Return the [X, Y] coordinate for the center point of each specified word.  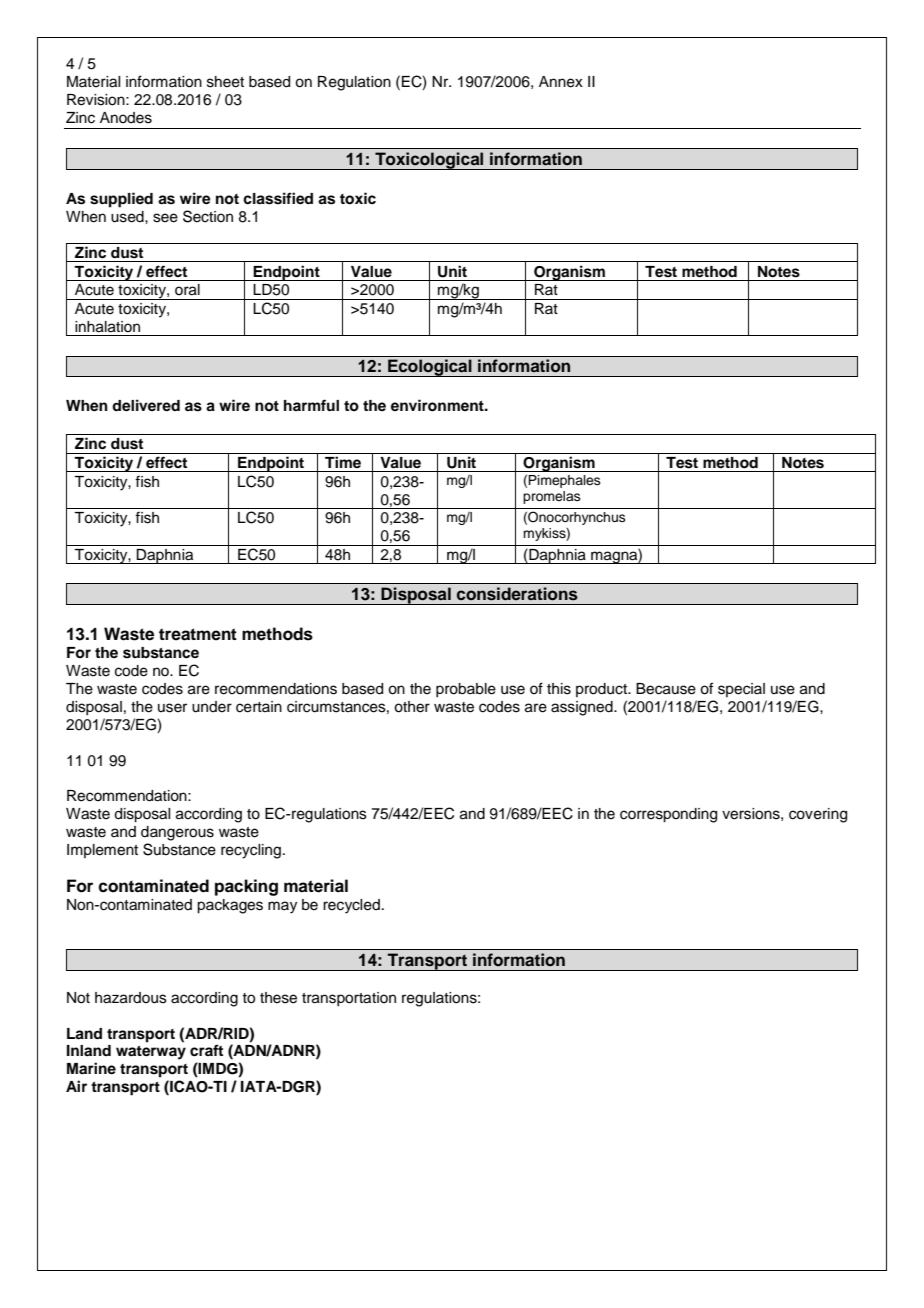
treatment [198, 634]
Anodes [126, 118]
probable [466, 690]
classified [278, 198]
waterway [151, 1053]
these [278, 998]
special [741, 690]
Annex [561, 82]
